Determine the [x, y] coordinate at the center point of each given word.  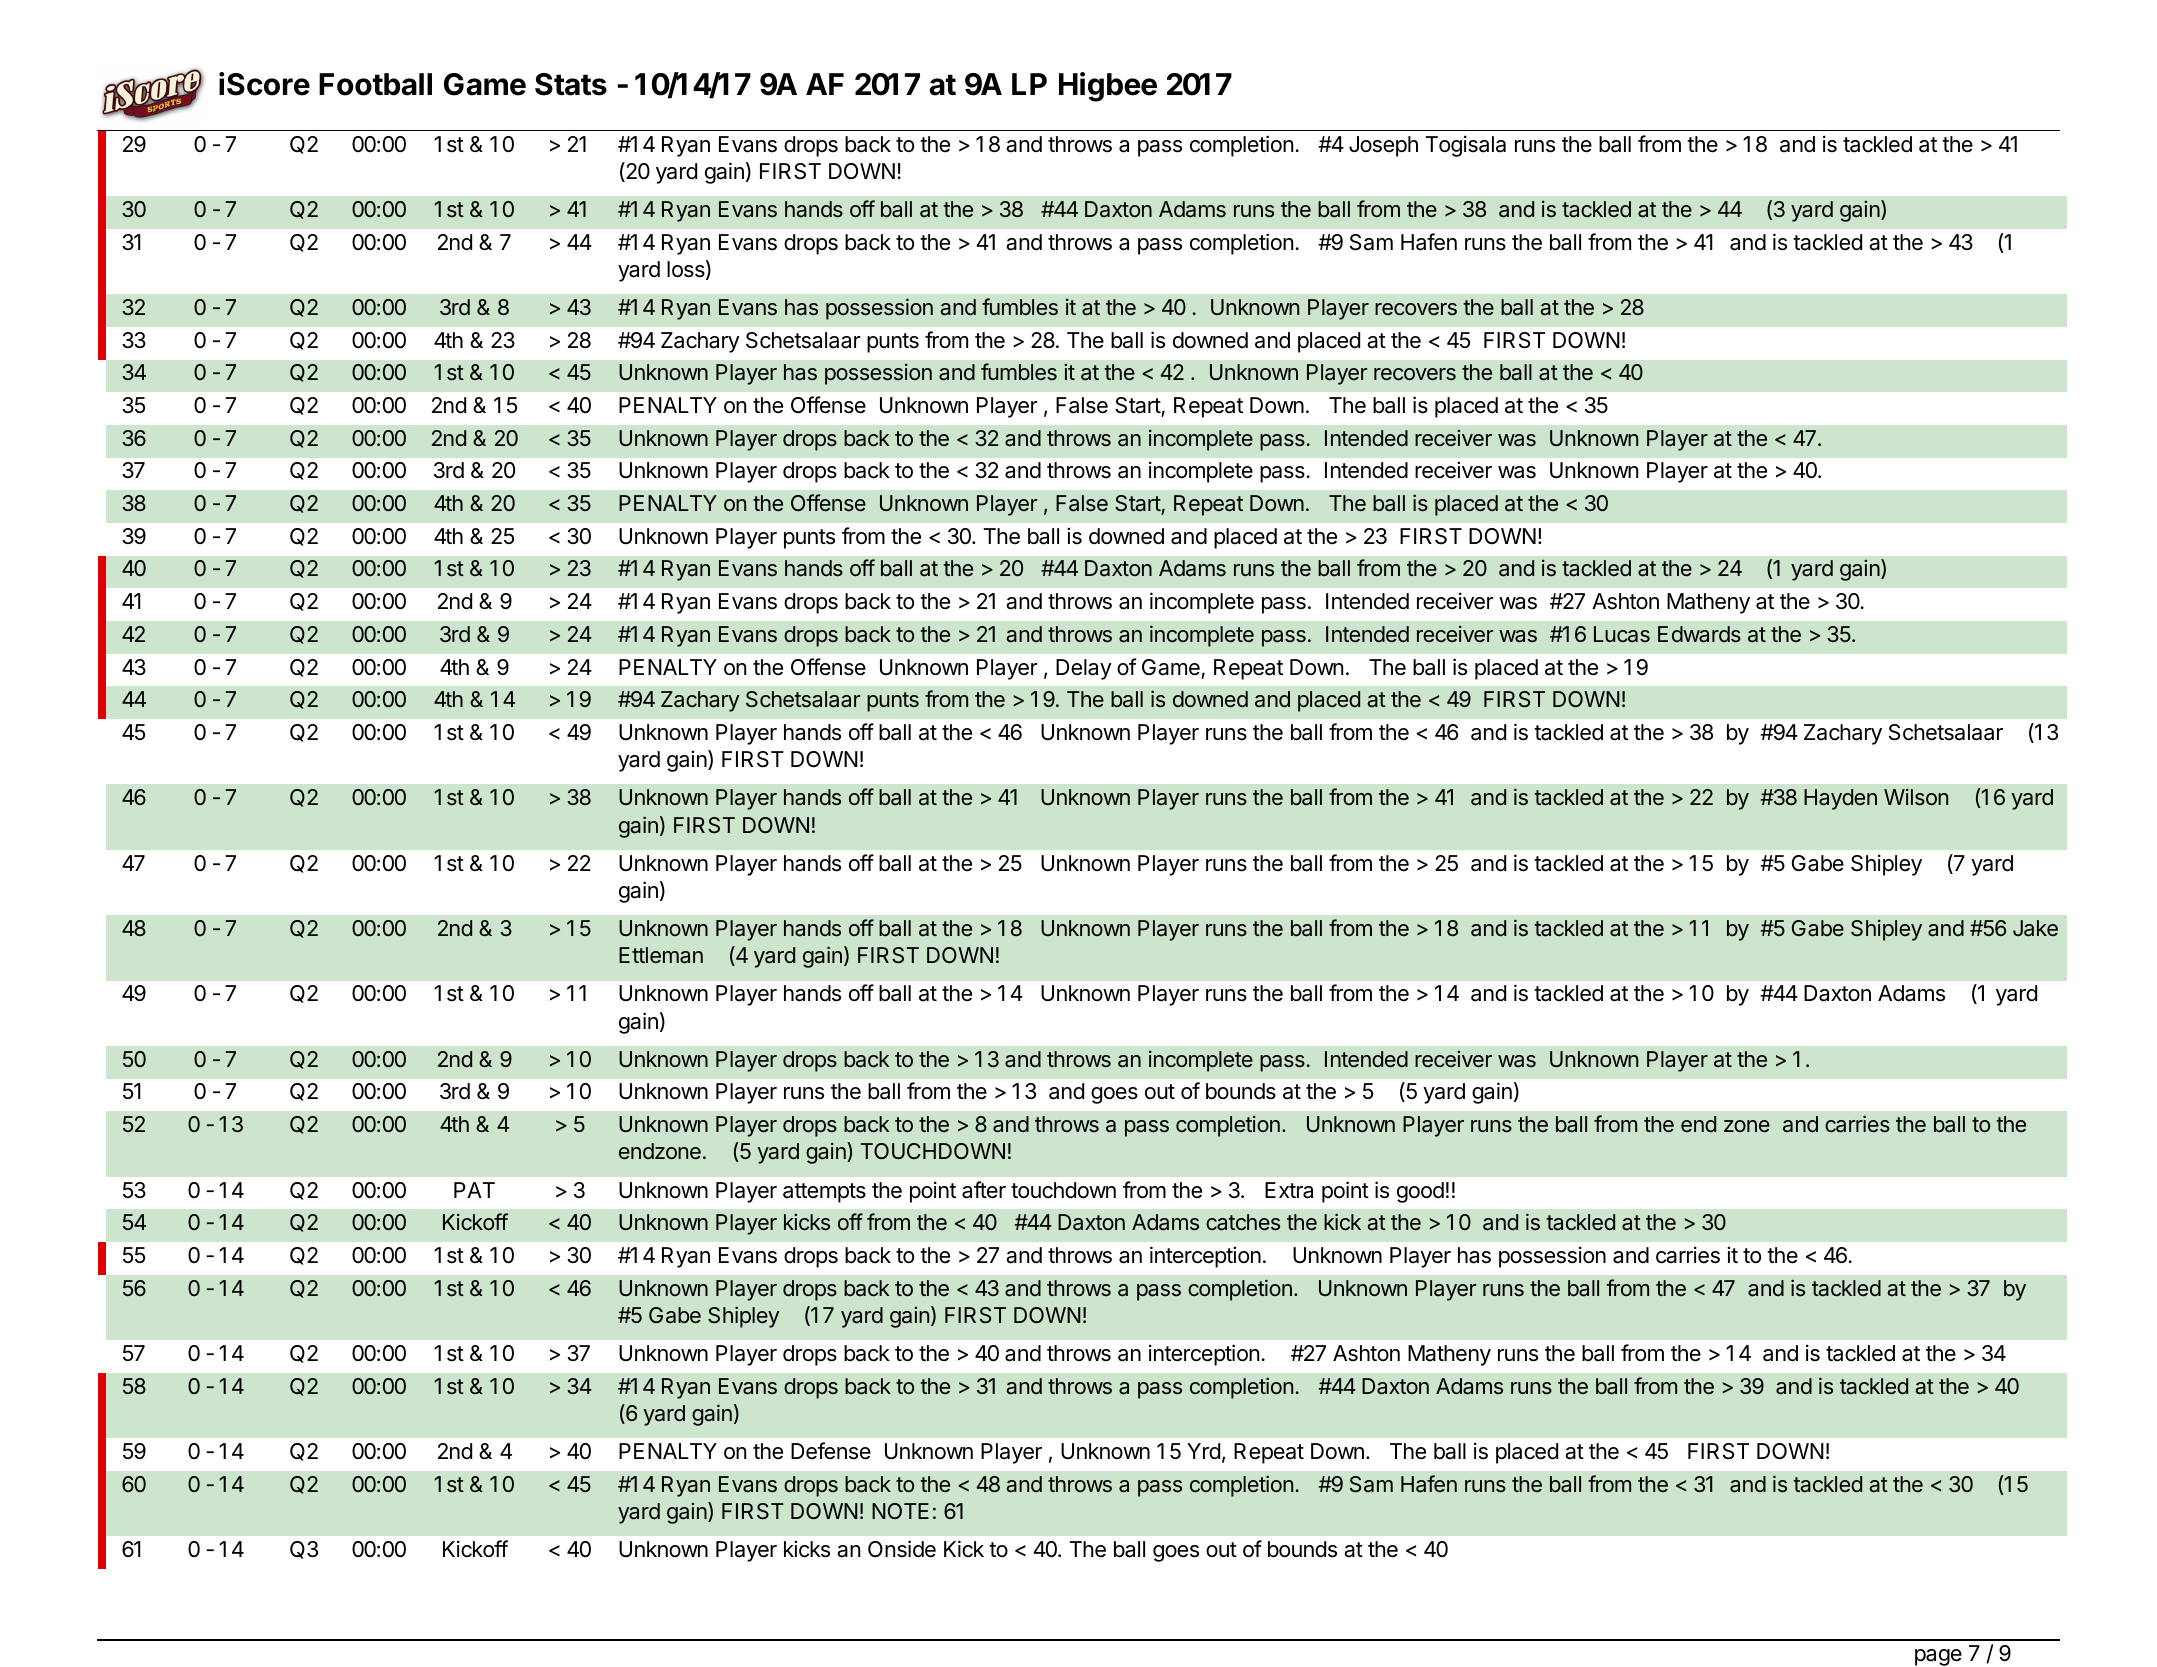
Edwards [1699, 634]
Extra [1289, 1190]
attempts [824, 1193]
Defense [831, 1451]
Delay [1084, 669]
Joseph [1383, 146]
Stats [571, 84]
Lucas [1622, 634]
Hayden [1840, 799]
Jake [2035, 928]
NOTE [900, 1511]
